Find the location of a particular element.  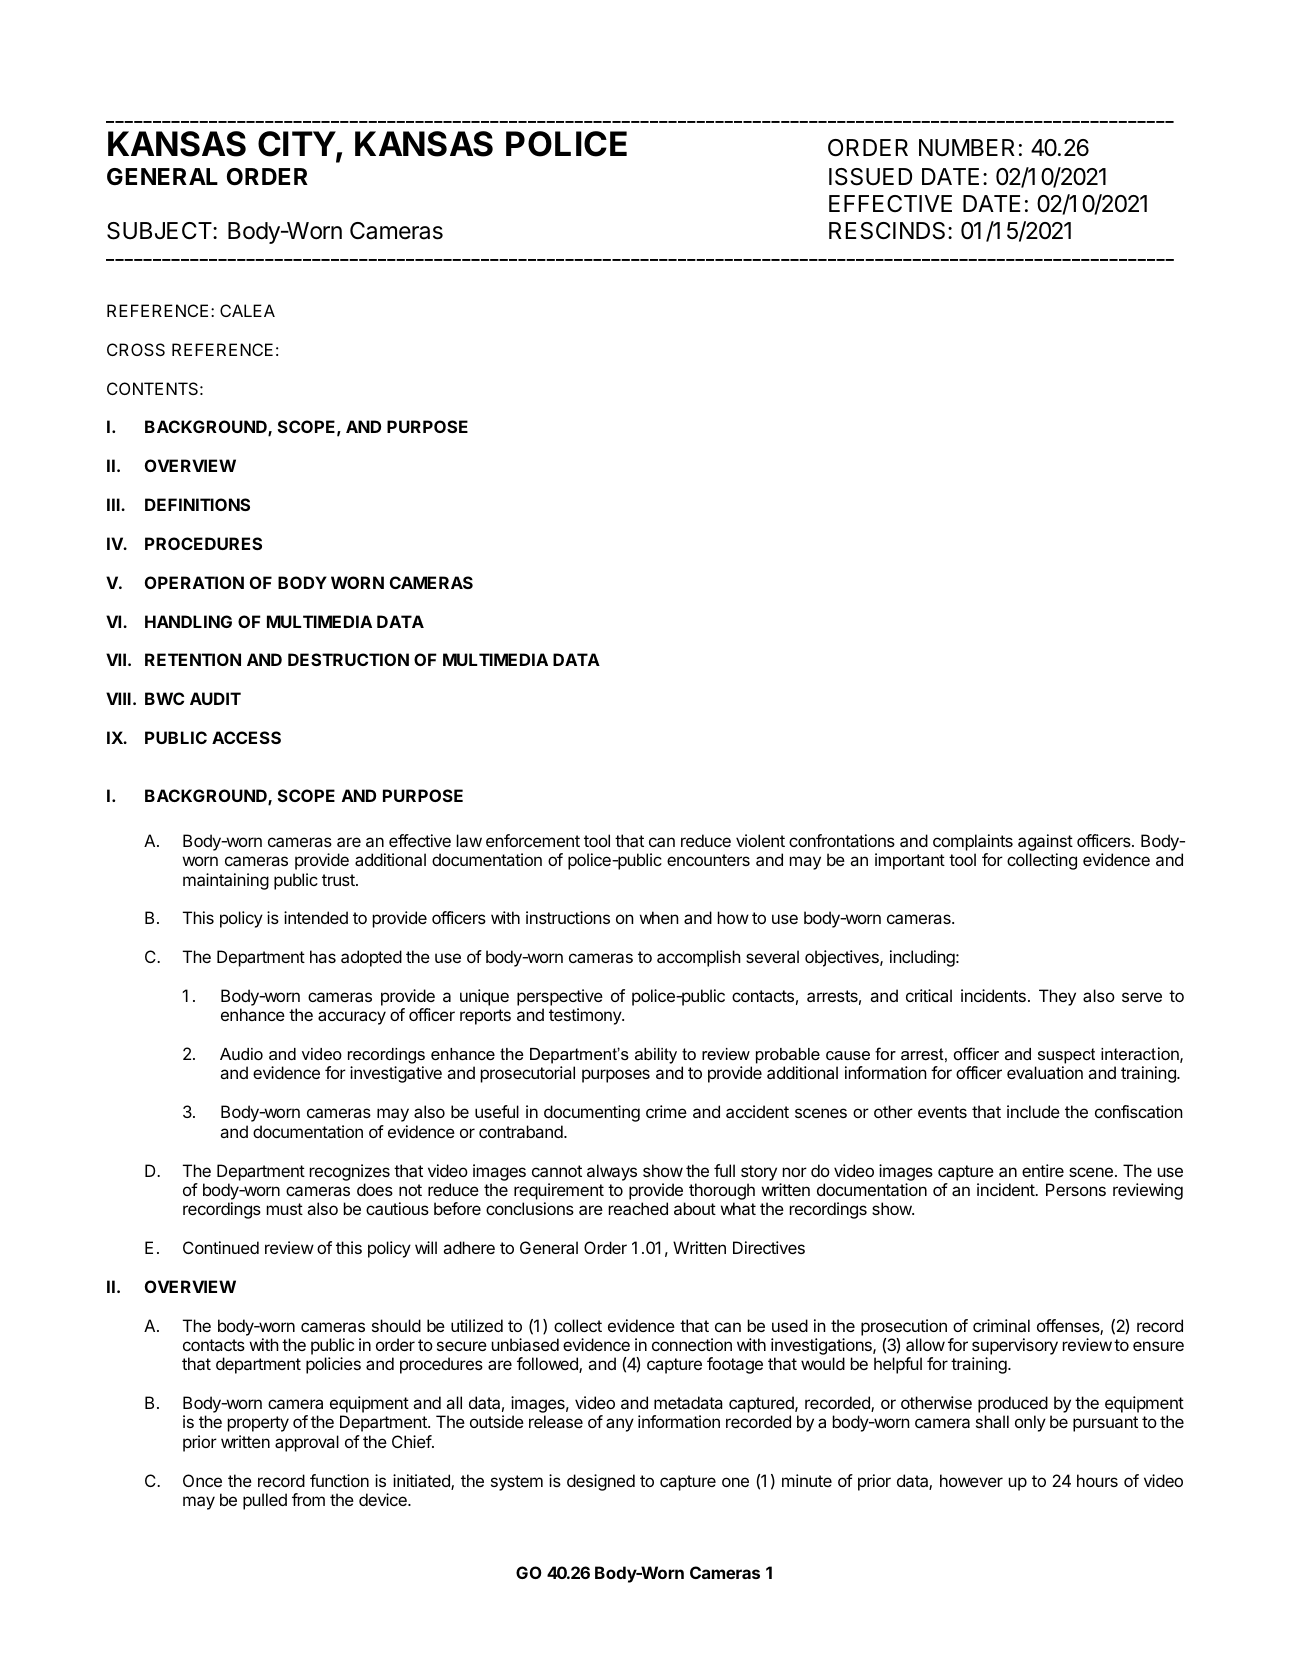

ISSUED is located at coordinates (870, 177).
